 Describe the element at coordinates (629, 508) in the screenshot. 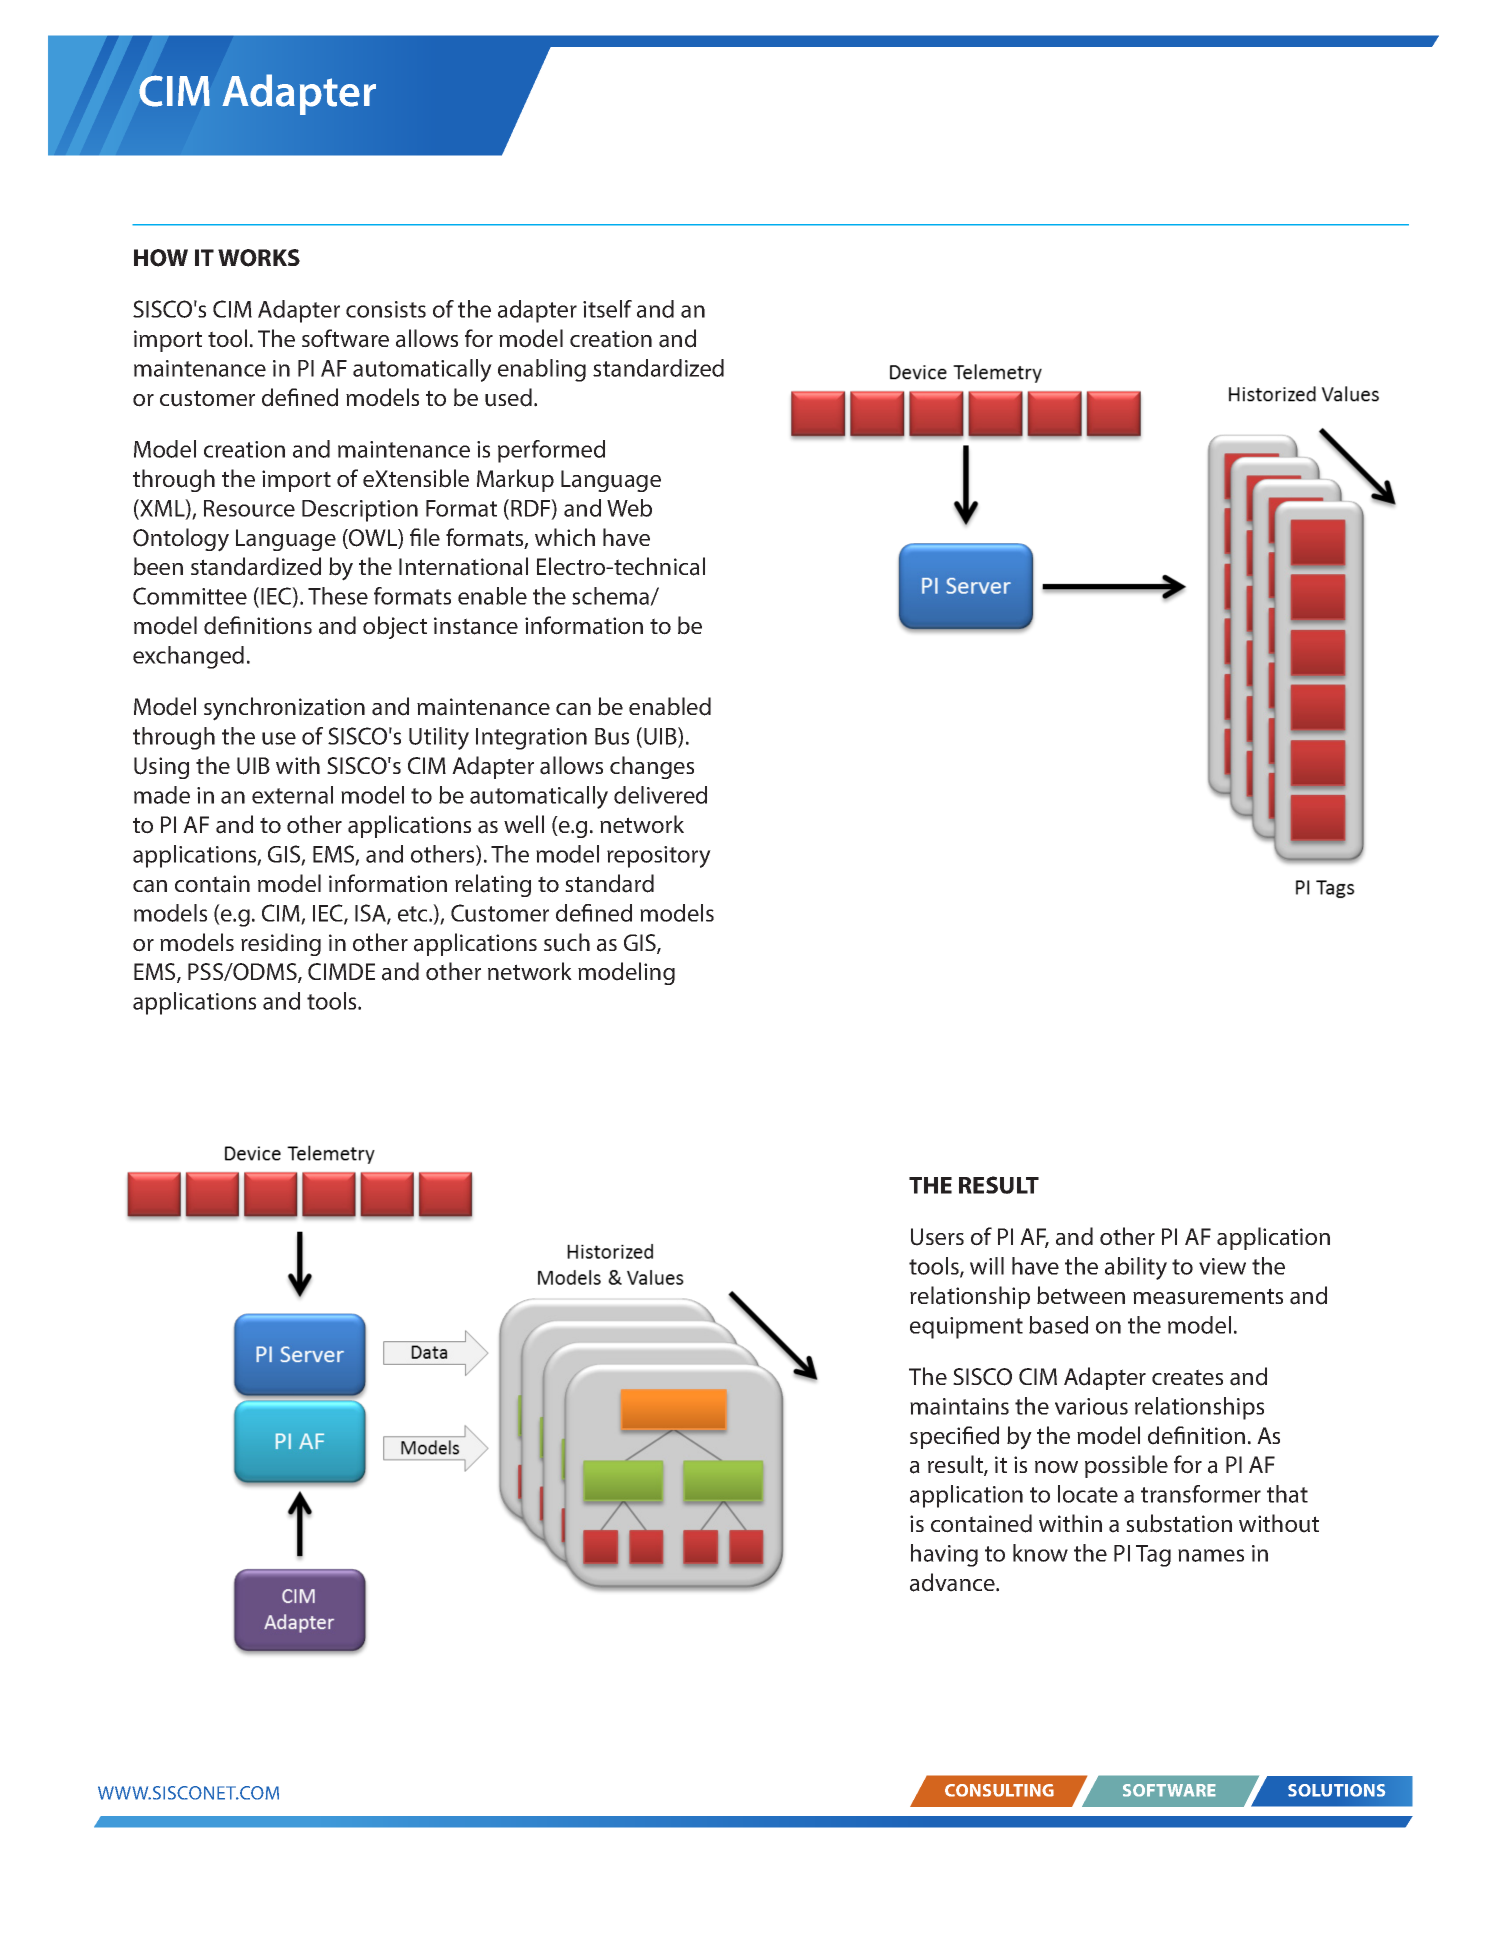

I see `Web` at that location.
